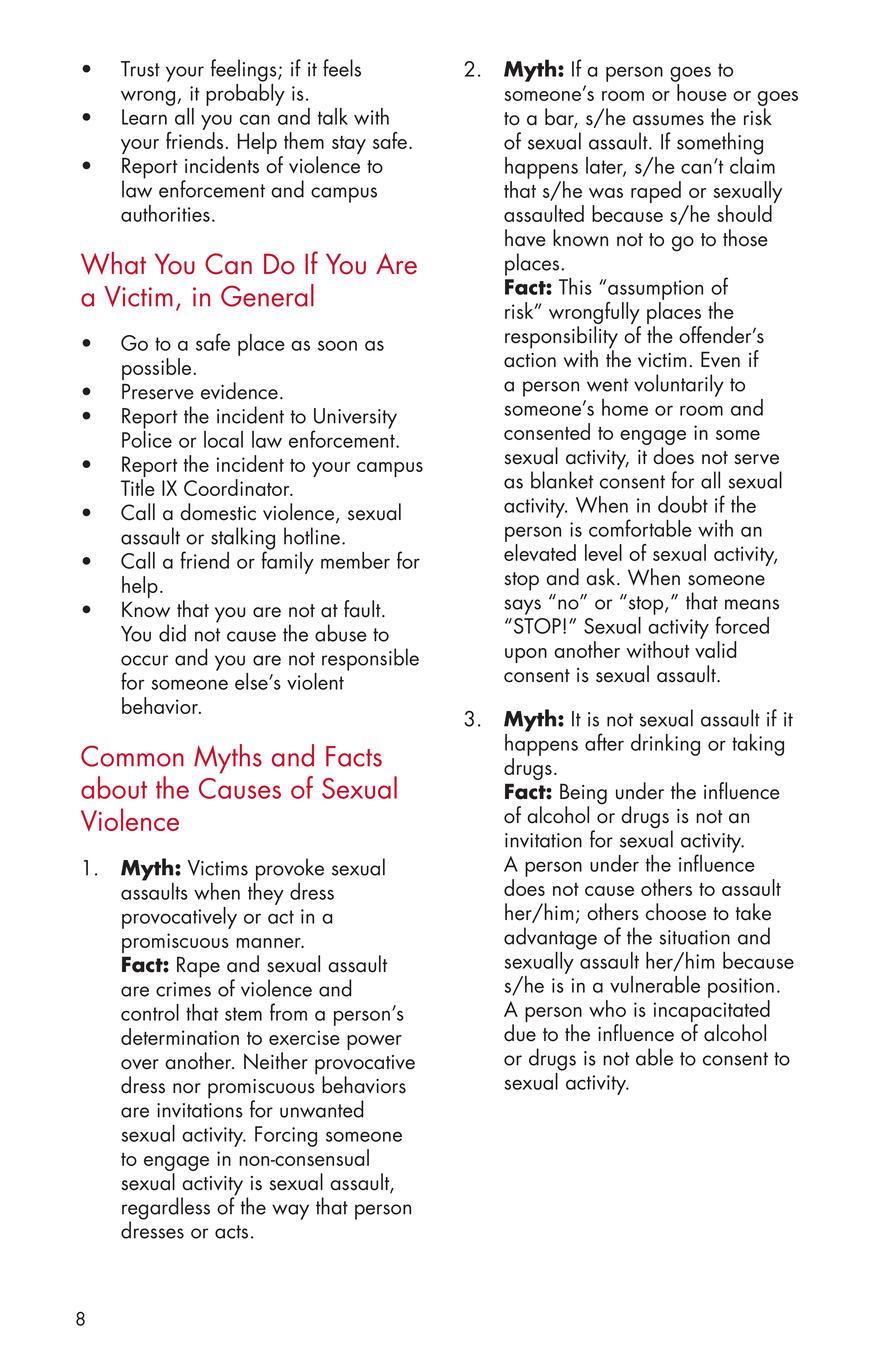  What do you see at coordinates (183, 989) in the image?
I see `crimes` at bounding box center [183, 989].
